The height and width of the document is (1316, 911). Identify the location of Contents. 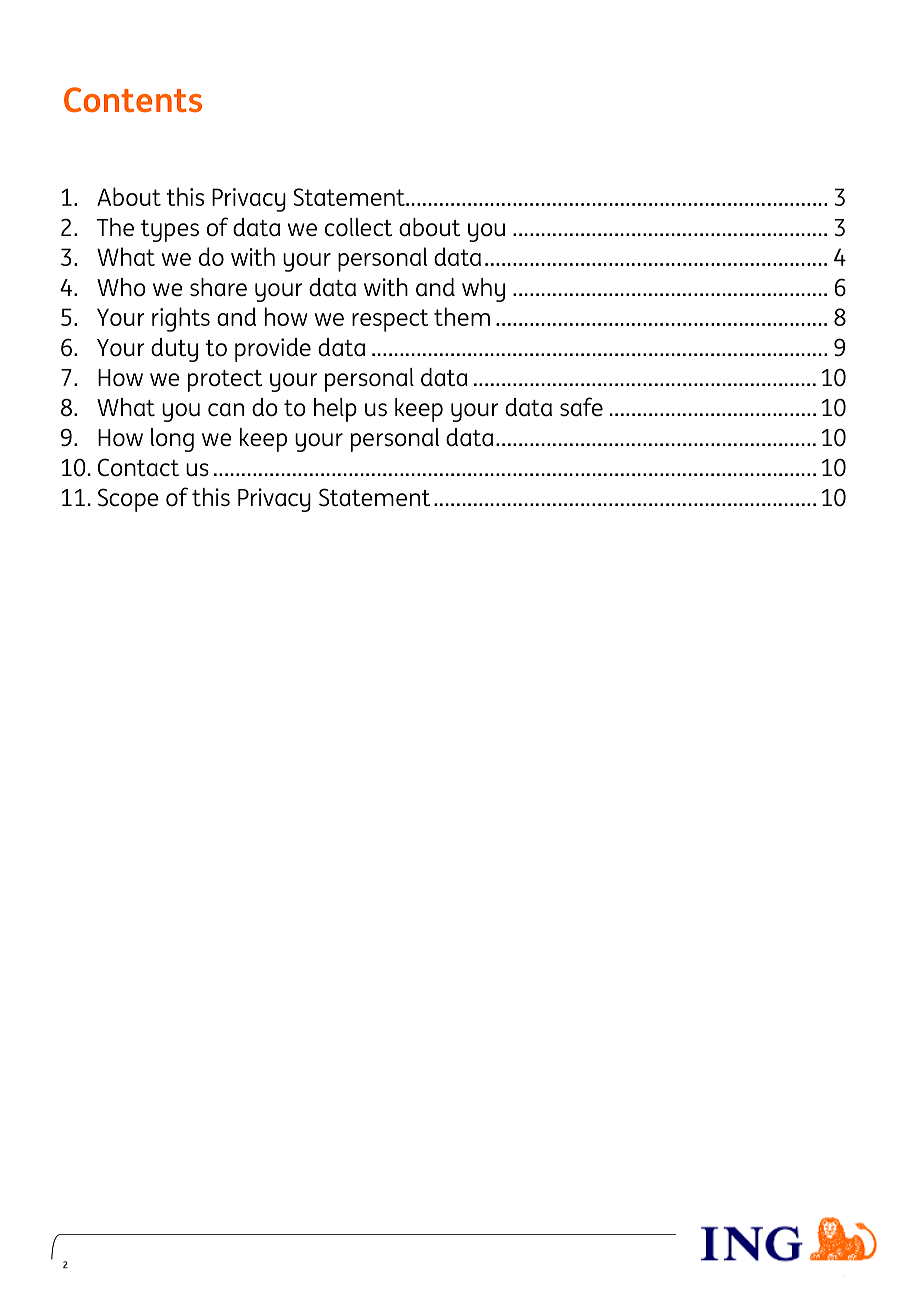
(133, 99).
